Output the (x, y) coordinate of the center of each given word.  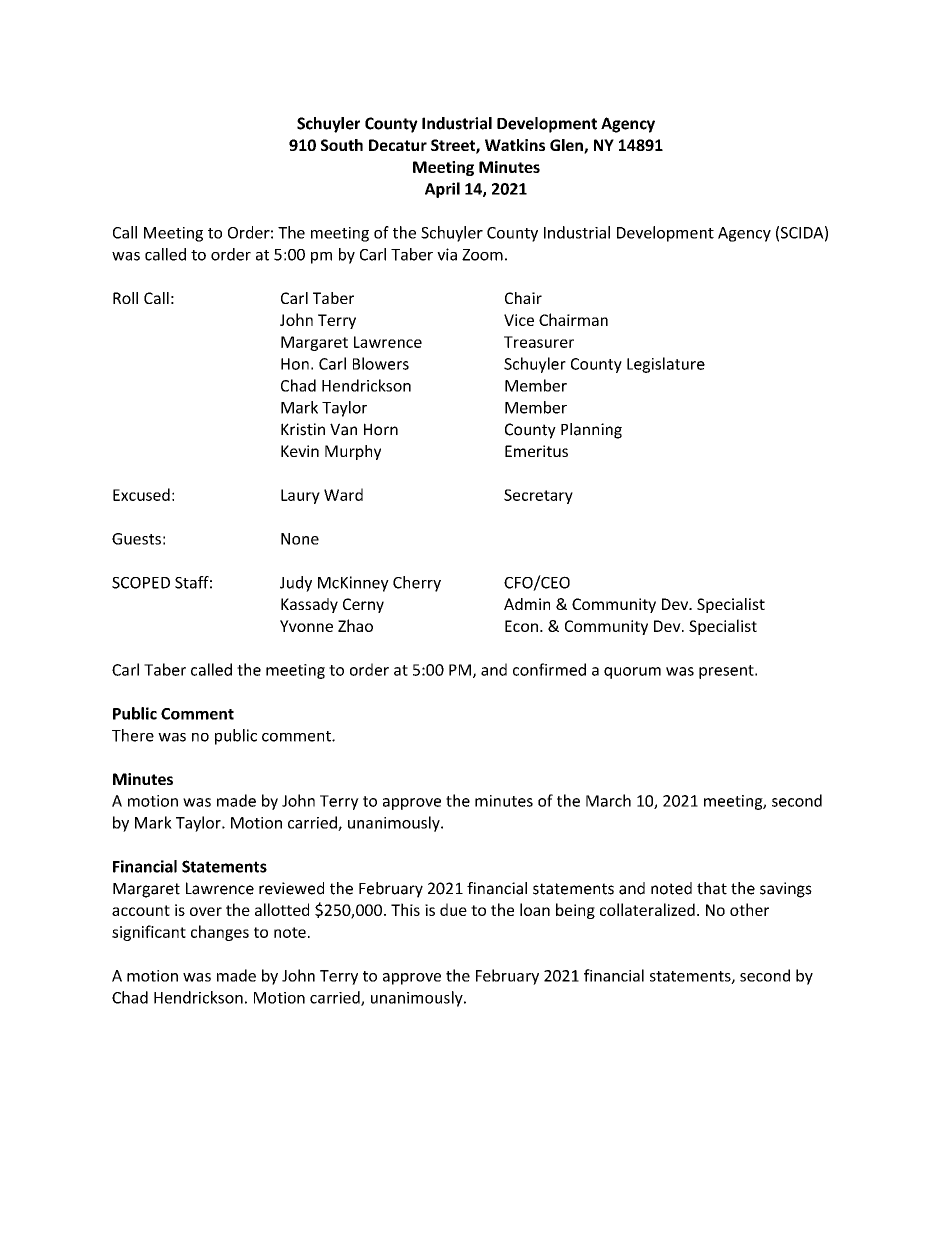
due (453, 909)
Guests (136, 539)
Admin (527, 604)
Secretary (538, 496)
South (342, 145)
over (206, 911)
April (442, 190)
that (712, 888)
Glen (567, 146)
